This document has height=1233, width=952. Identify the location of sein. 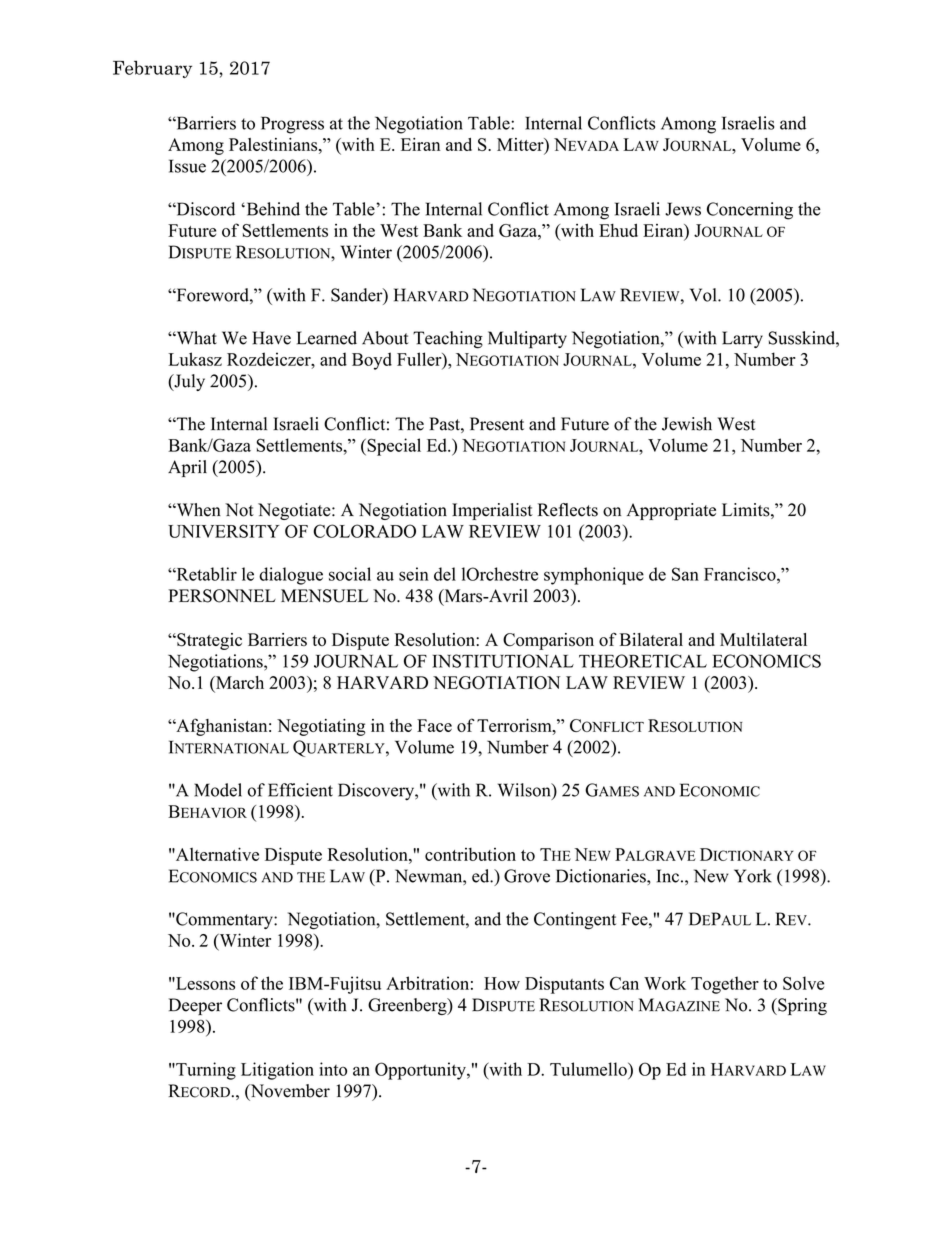
(414, 574).
